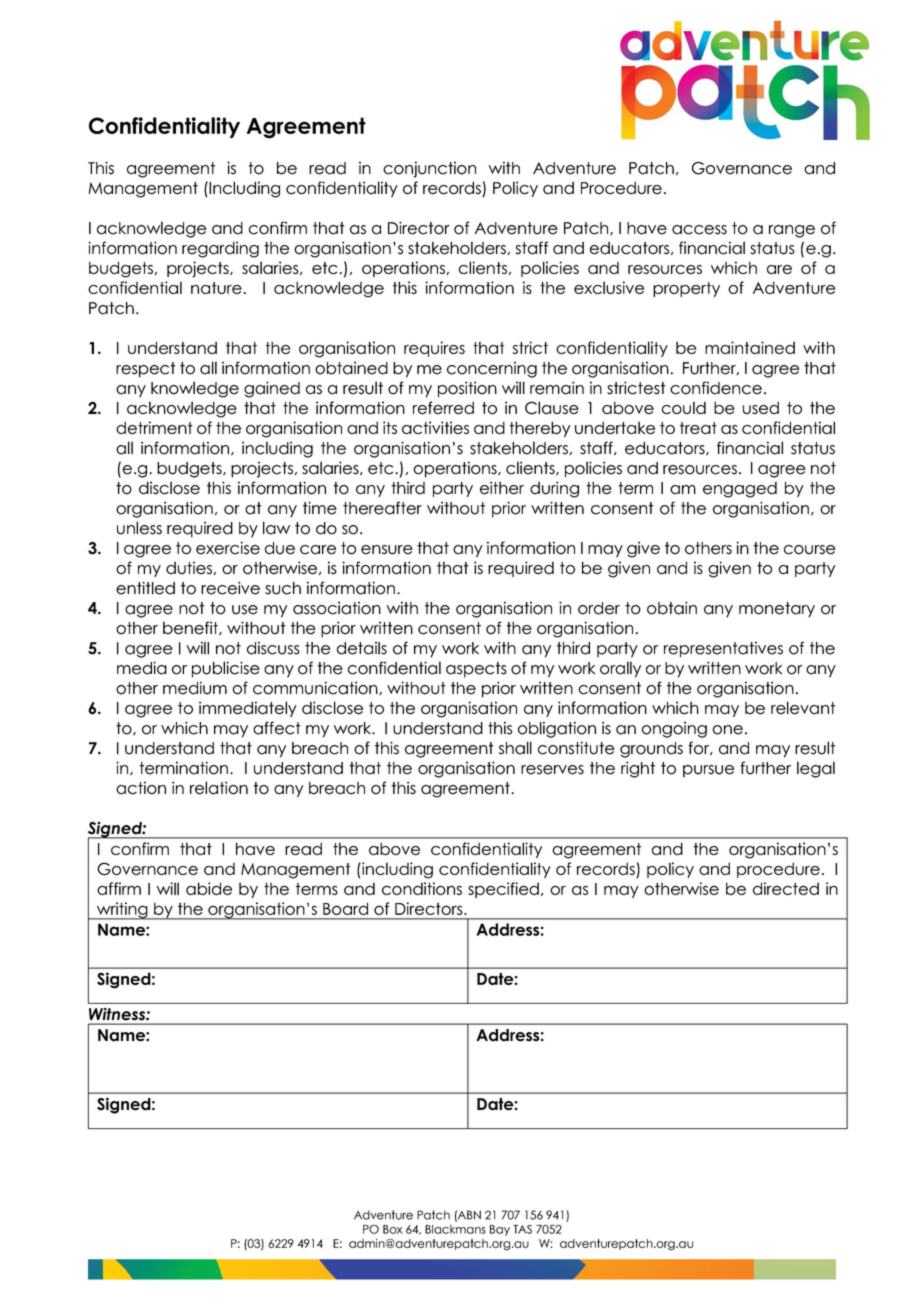 Image resolution: width=924 pixels, height=1308 pixels. Describe the element at coordinates (699, 230) in the screenshot. I see `access` at that location.
